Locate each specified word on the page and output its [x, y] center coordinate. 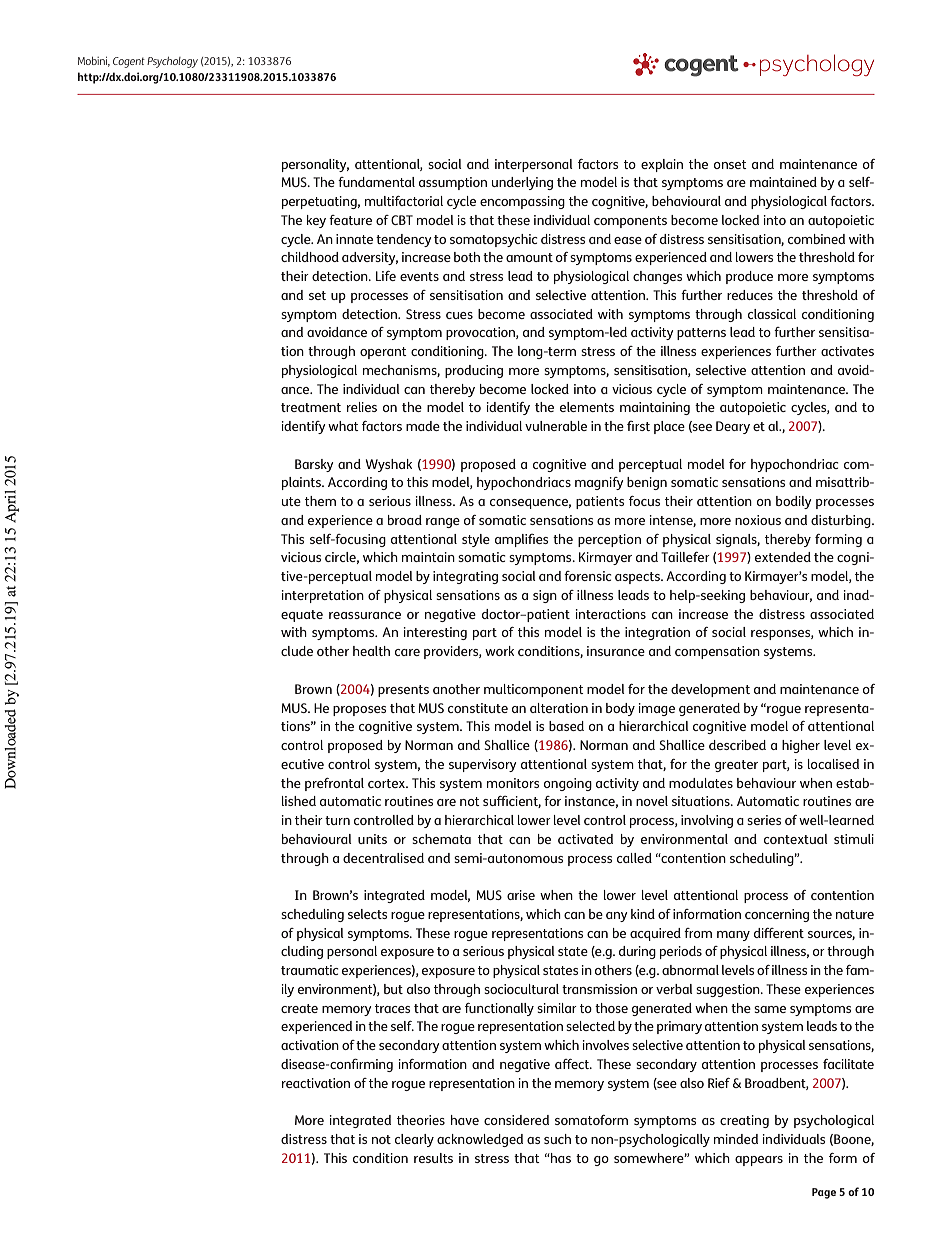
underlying [522, 183]
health [371, 651]
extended [783, 557]
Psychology [172, 62]
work [499, 651]
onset [730, 164]
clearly [414, 1140]
